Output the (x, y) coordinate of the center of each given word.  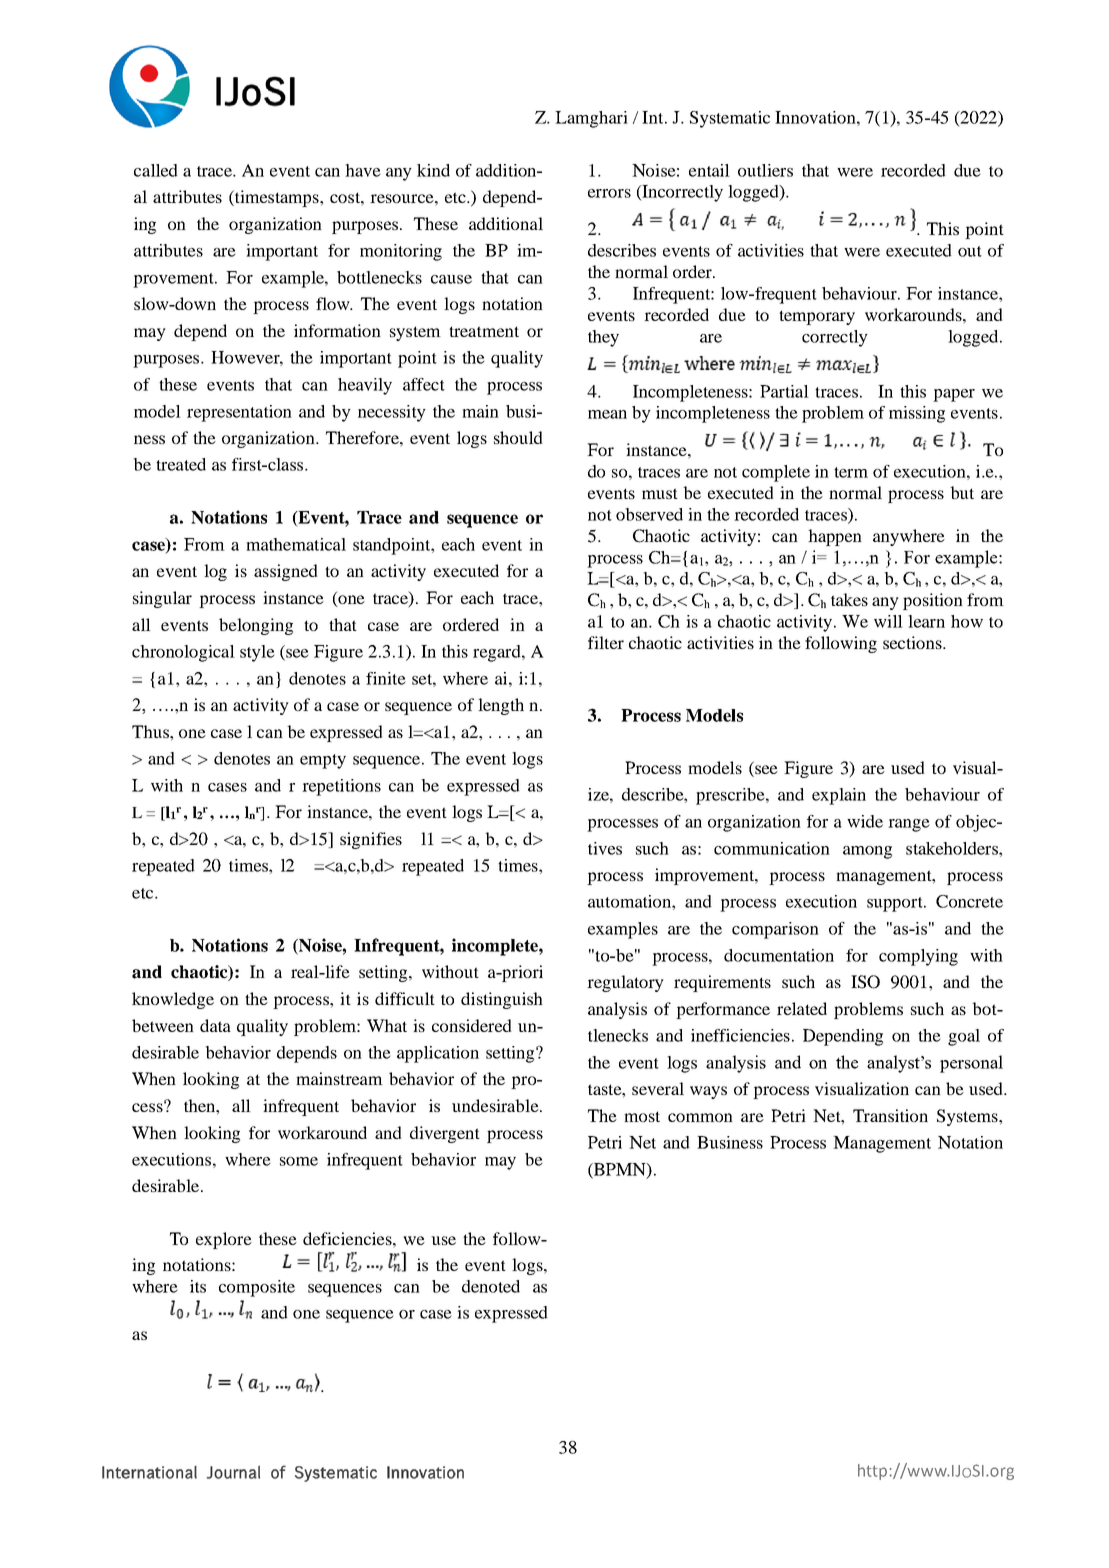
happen (835, 537)
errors (609, 193)
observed (649, 514)
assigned (286, 572)
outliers (765, 170)
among (867, 852)
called (156, 170)
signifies (371, 840)
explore (224, 1240)
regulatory (625, 983)
